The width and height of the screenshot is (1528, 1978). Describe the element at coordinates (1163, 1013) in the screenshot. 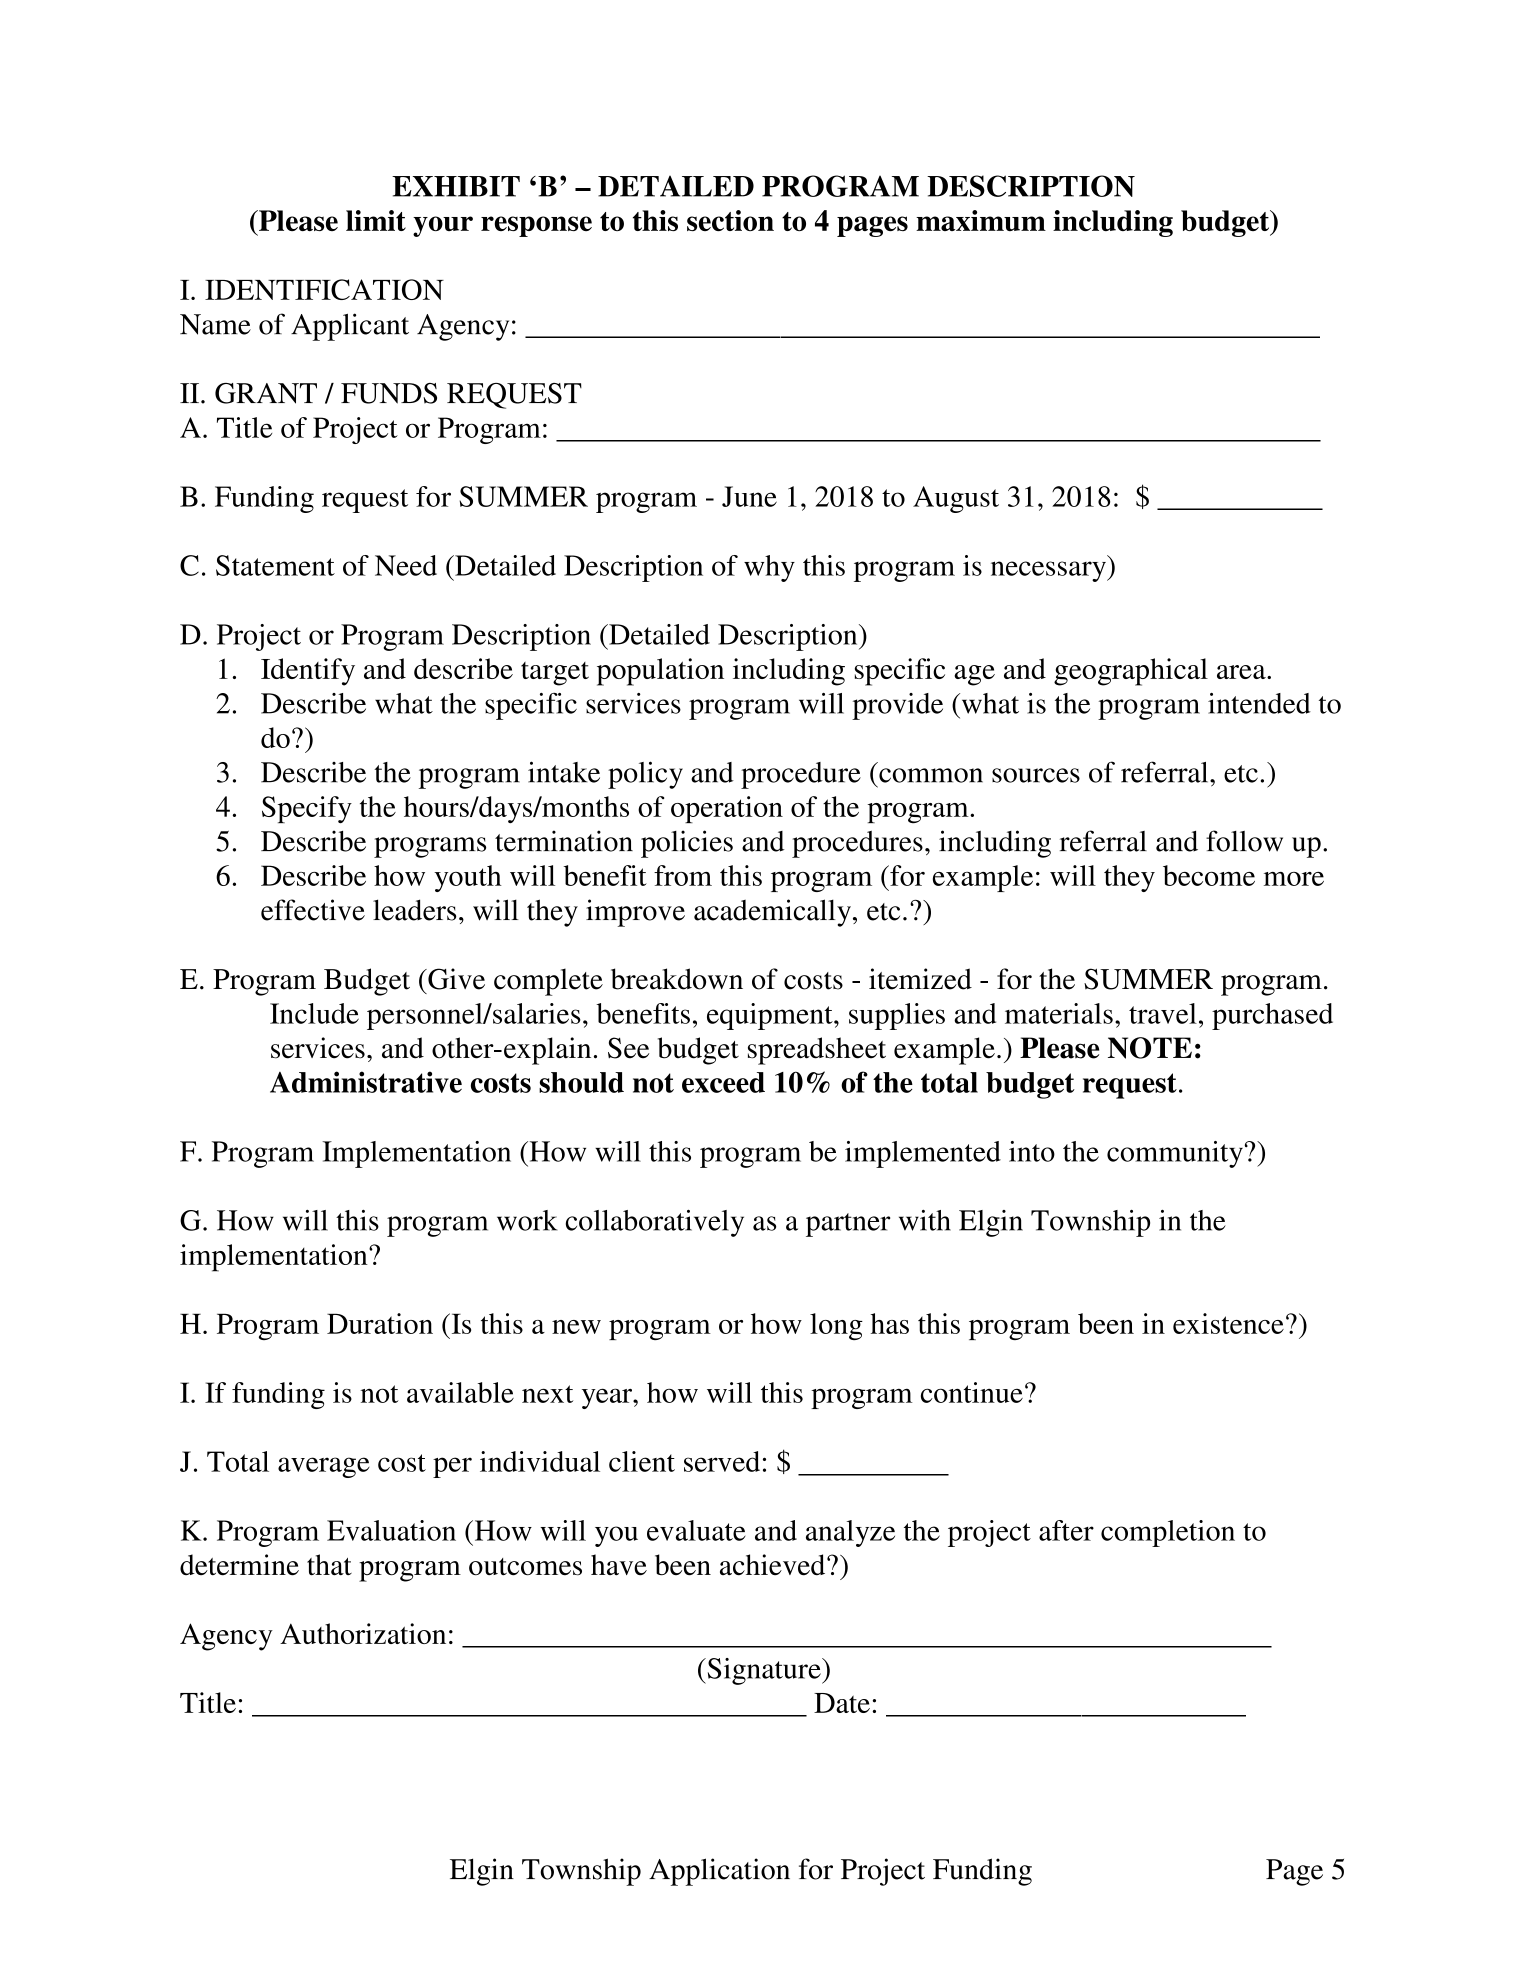

I see `travel` at that location.
